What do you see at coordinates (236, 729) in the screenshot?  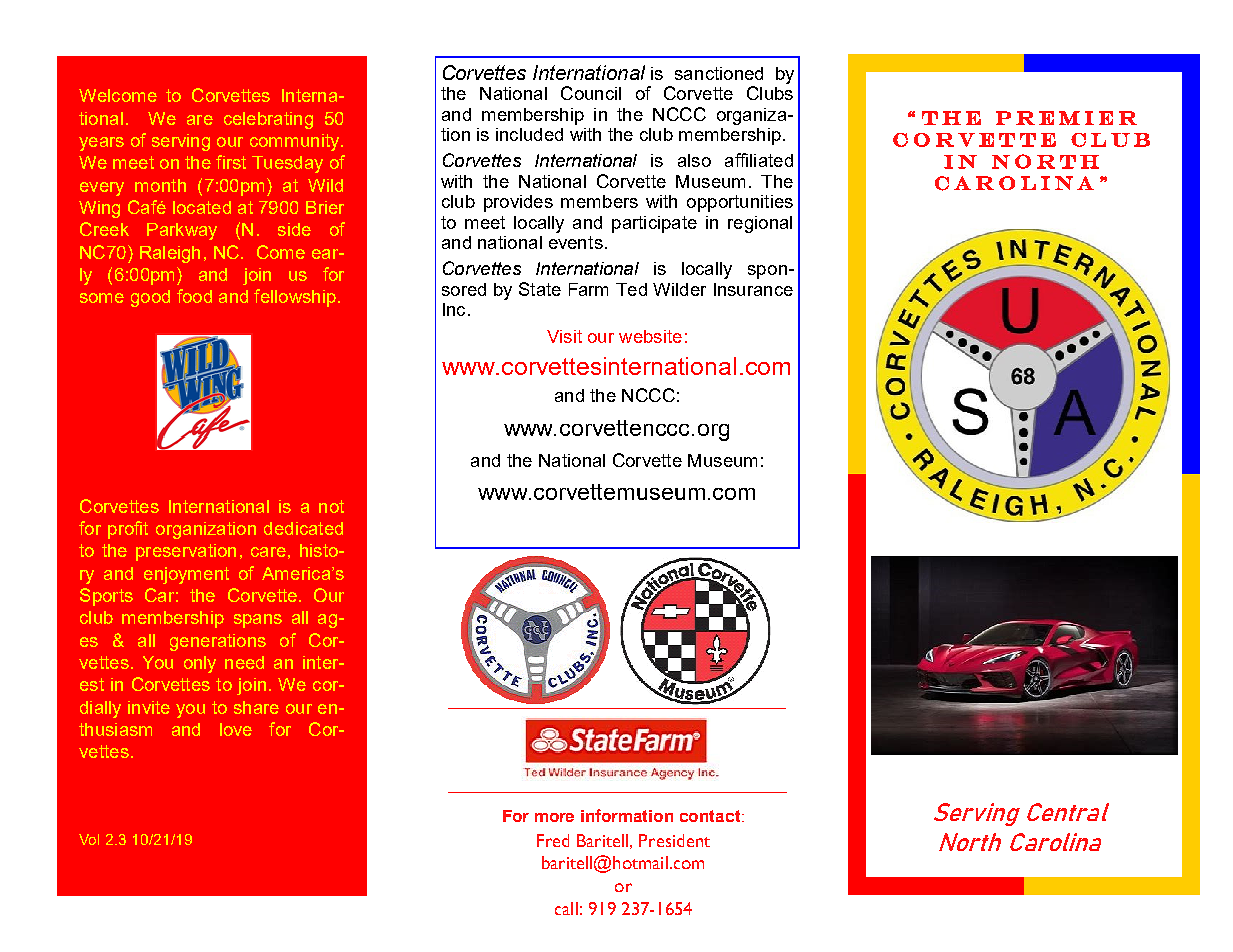 I see `love` at bounding box center [236, 729].
